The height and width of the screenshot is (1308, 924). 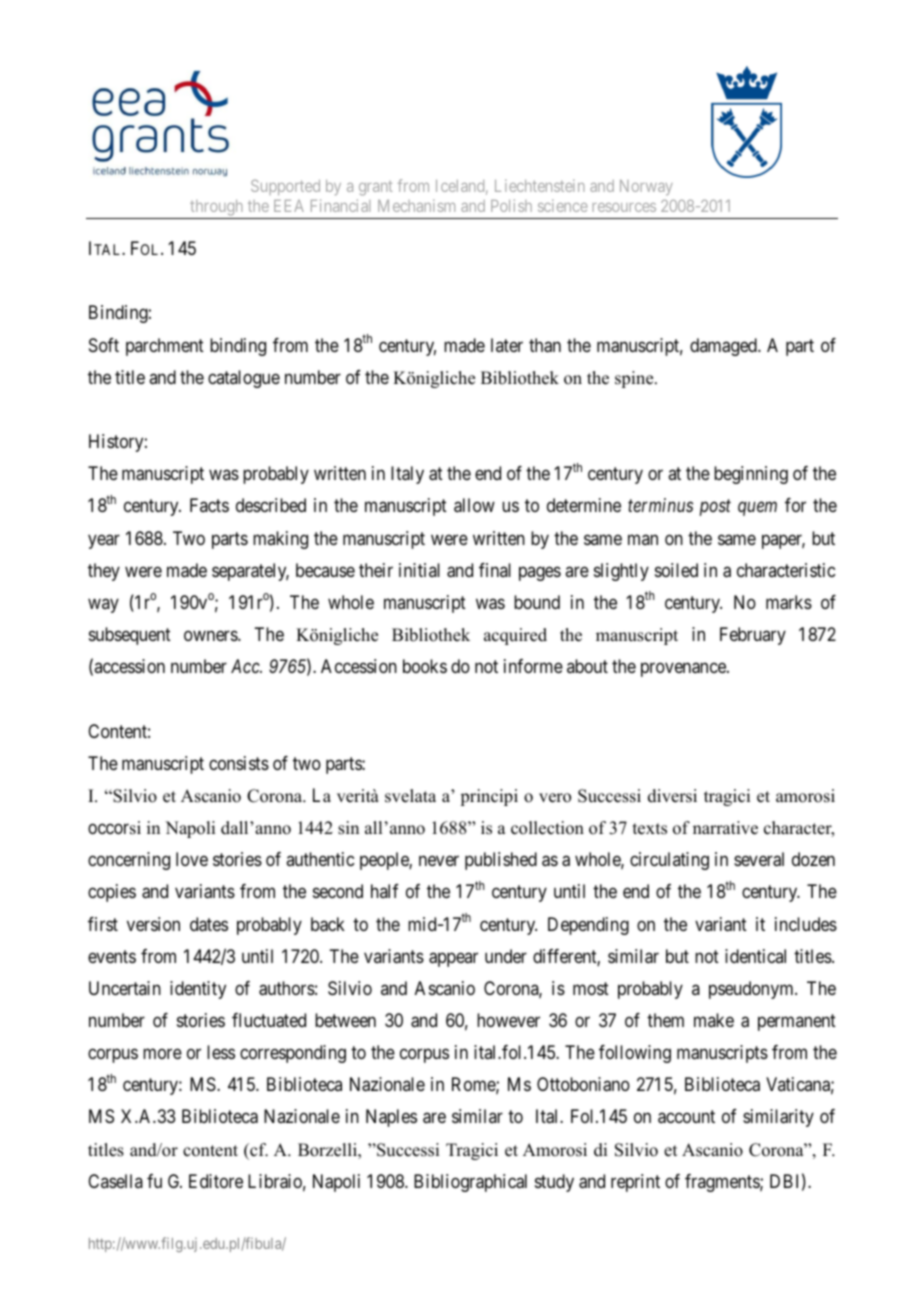 I want to click on Editore, so click(x=216, y=1181).
